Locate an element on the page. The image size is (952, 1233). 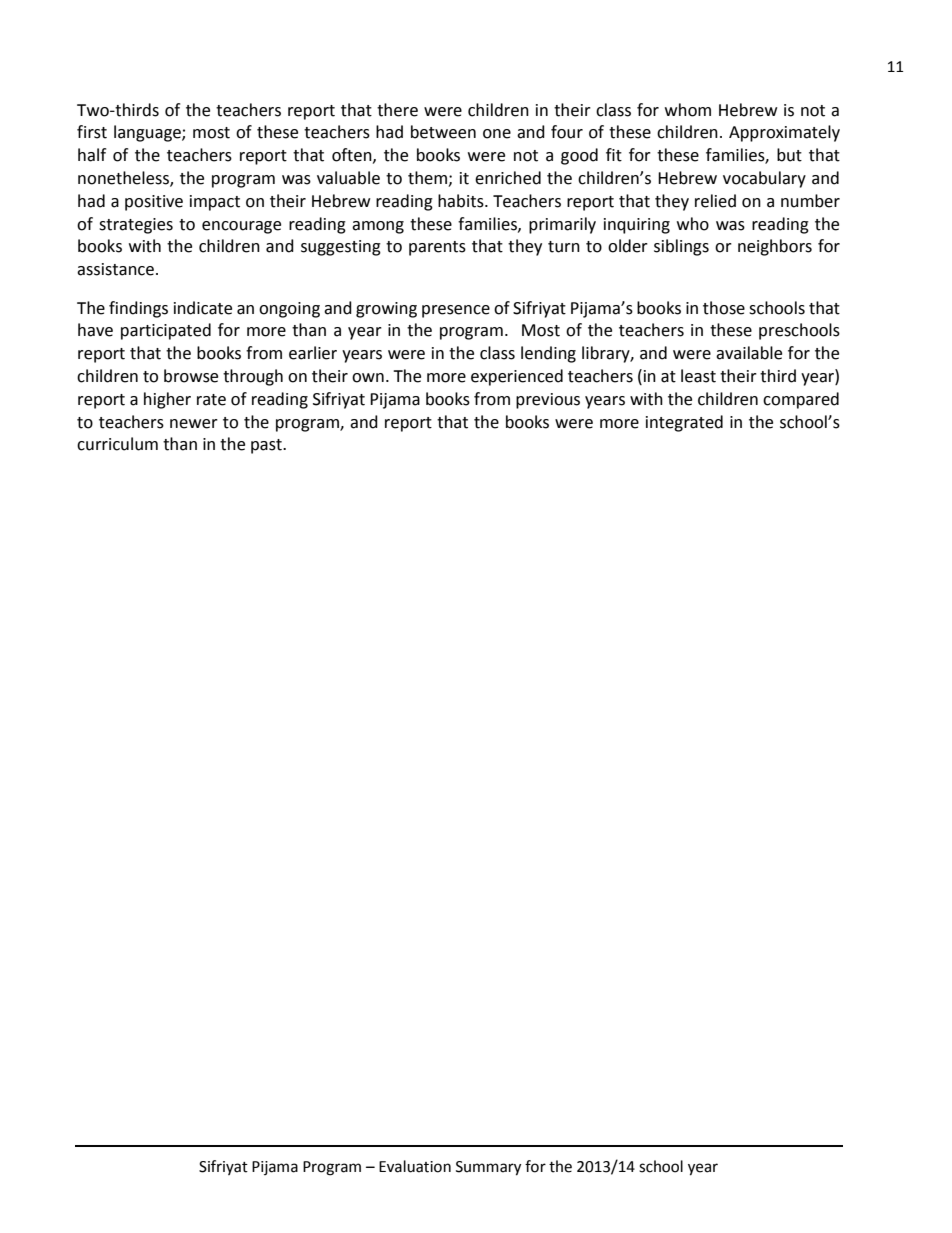
whom is located at coordinates (688, 110).
